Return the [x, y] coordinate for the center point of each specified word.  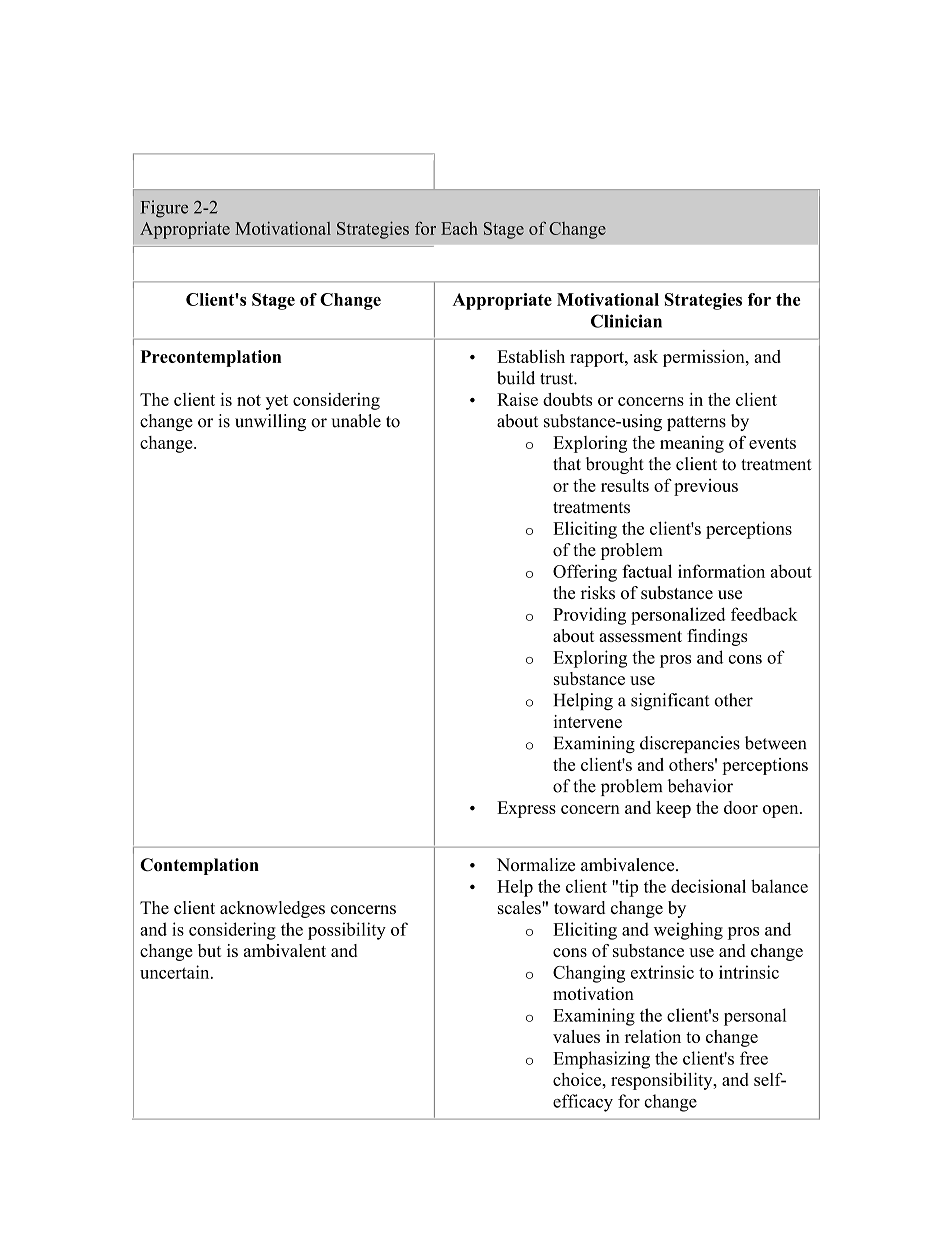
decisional [708, 886]
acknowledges [272, 909]
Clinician [626, 321]
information [721, 571]
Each [459, 228]
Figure [164, 209]
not [249, 400]
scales [520, 907]
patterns [696, 423]
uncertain [176, 972]
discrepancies [690, 744]
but [209, 950]
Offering [585, 573]
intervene [587, 721]
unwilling [270, 422]
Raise [517, 399]
